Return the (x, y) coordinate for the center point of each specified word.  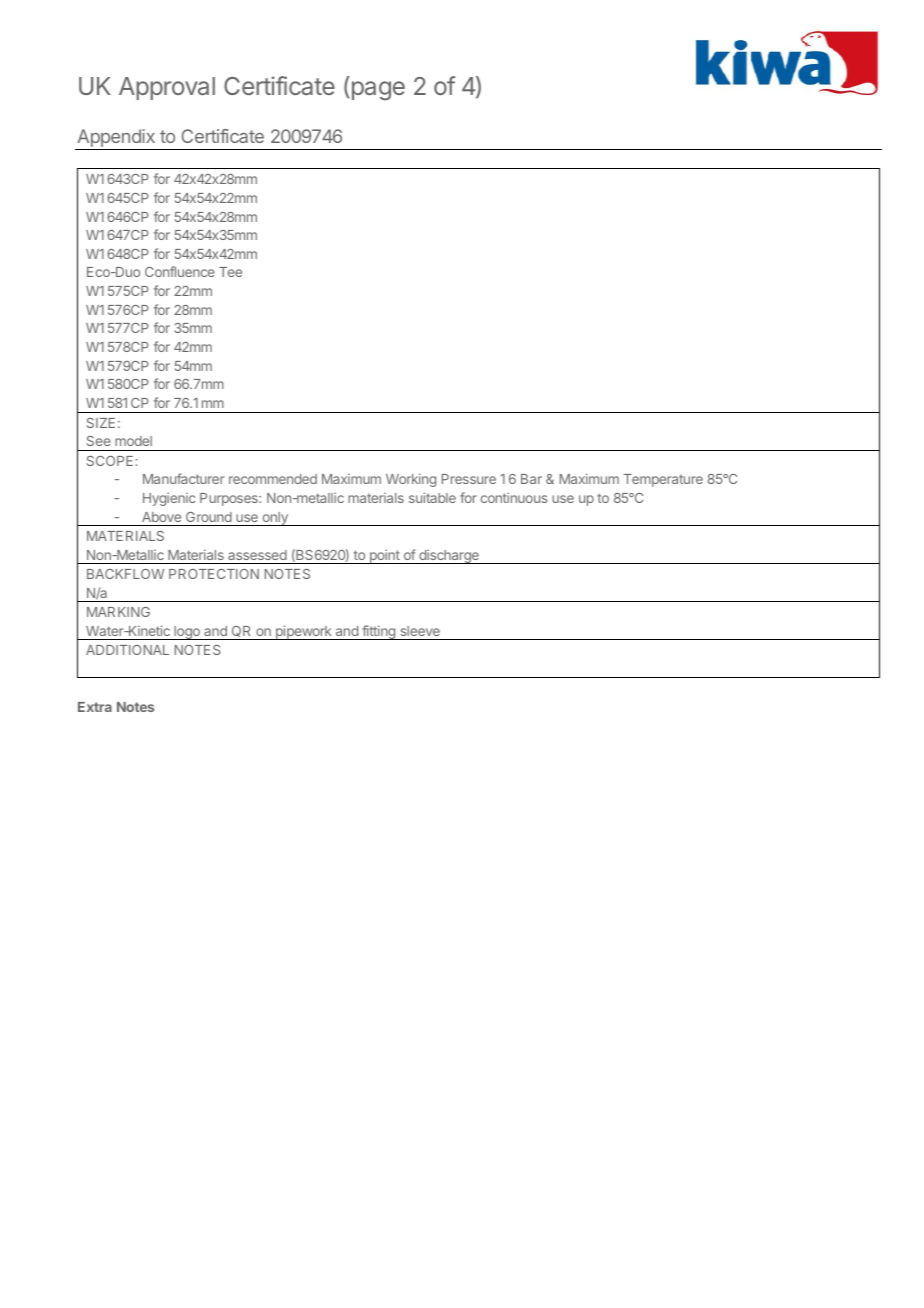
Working (411, 480)
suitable (432, 497)
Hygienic (169, 499)
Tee (230, 272)
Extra (95, 707)
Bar (531, 479)
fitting (378, 632)
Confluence (180, 271)
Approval (167, 88)
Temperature (663, 480)
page (378, 90)
